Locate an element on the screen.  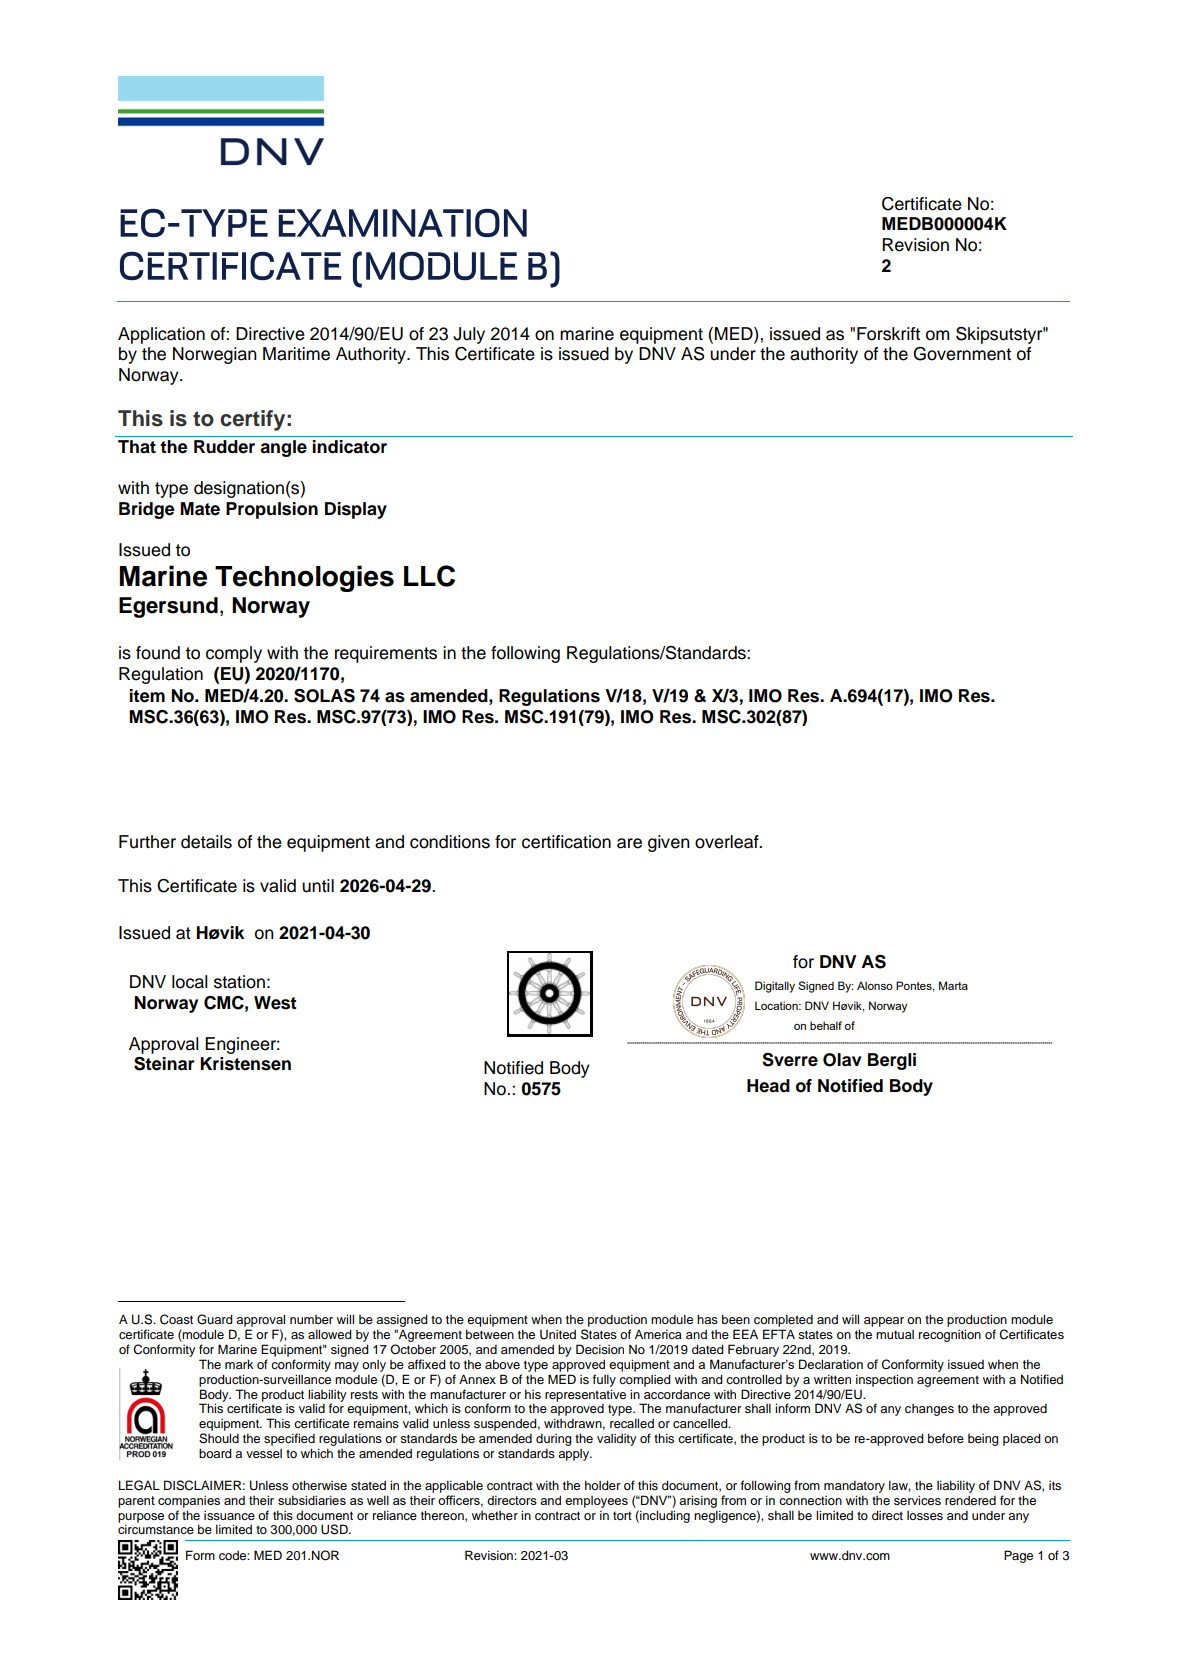
Norwegian is located at coordinates (215, 355).
